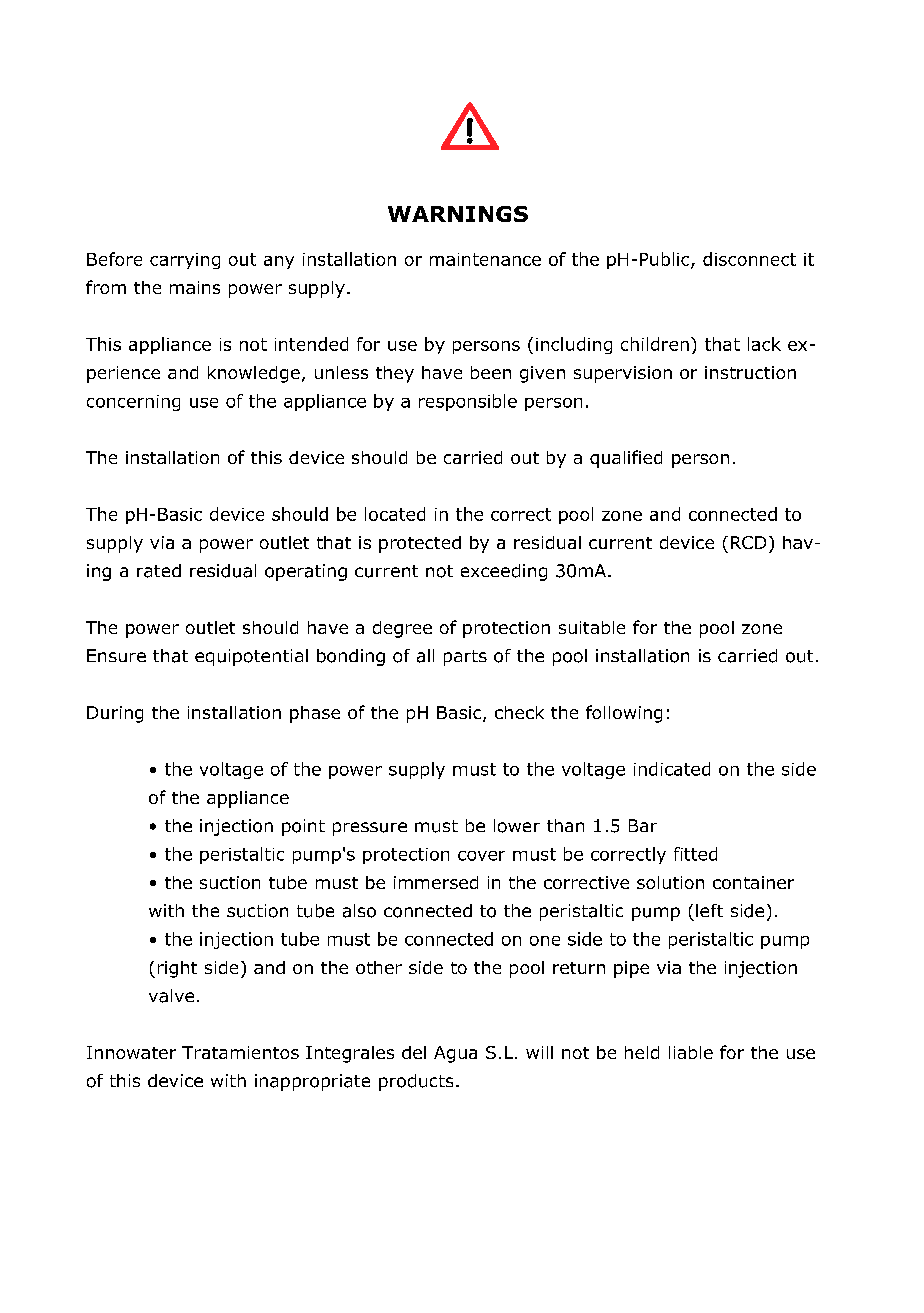  What do you see at coordinates (115, 714) in the image?
I see `During` at bounding box center [115, 714].
